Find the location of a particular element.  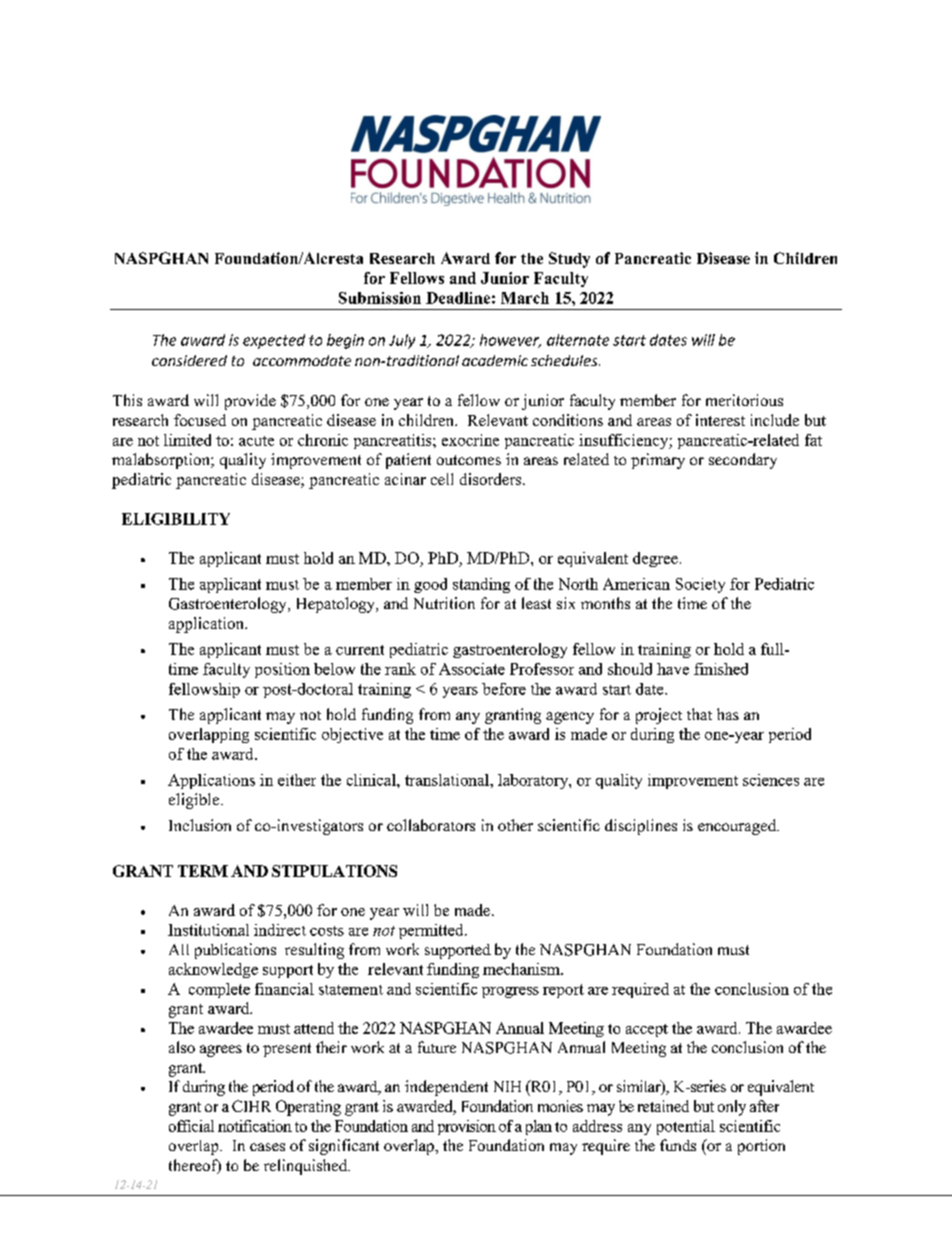

Study is located at coordinates (569, 260).
